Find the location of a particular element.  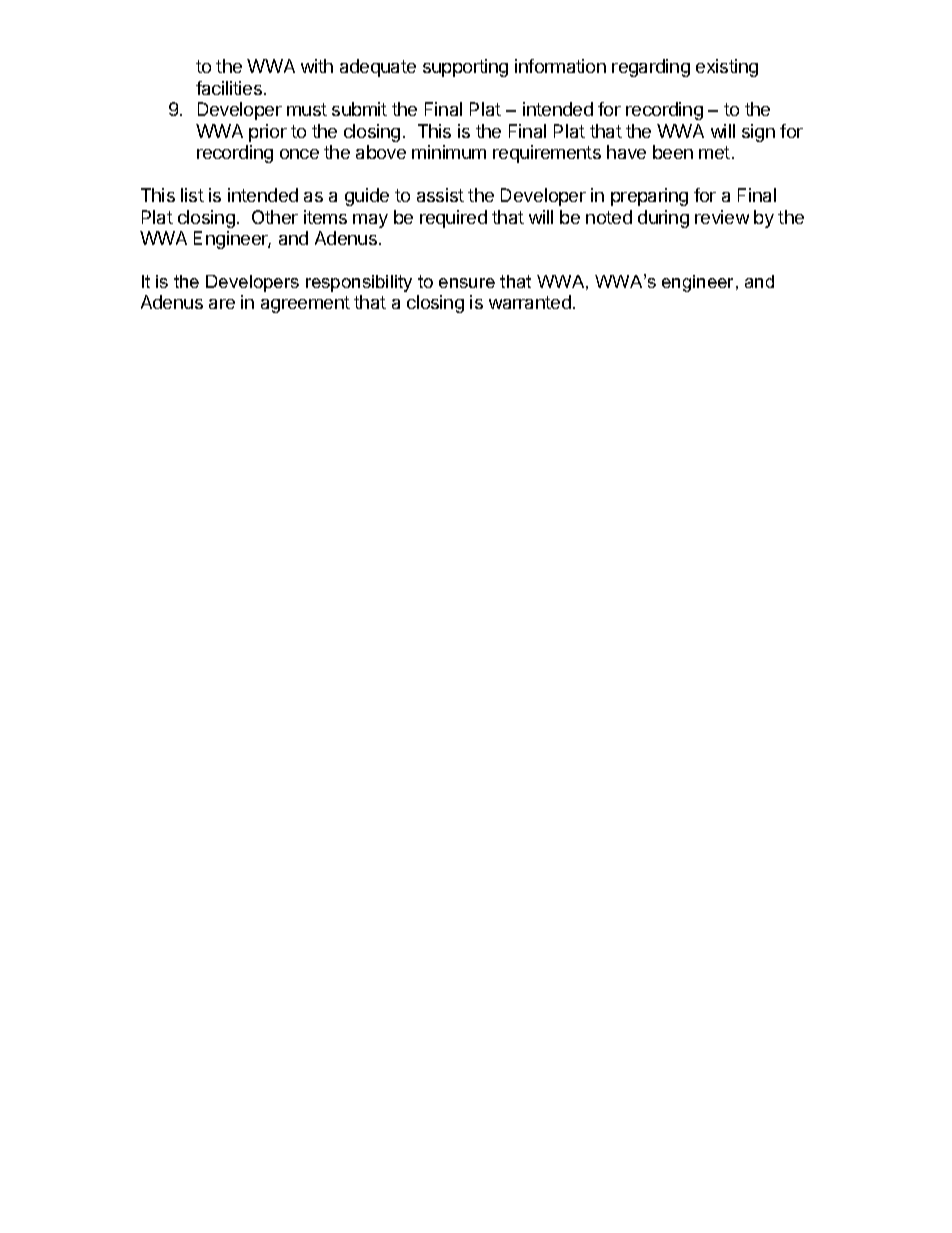

assist is located at coordinates (440, 195).
